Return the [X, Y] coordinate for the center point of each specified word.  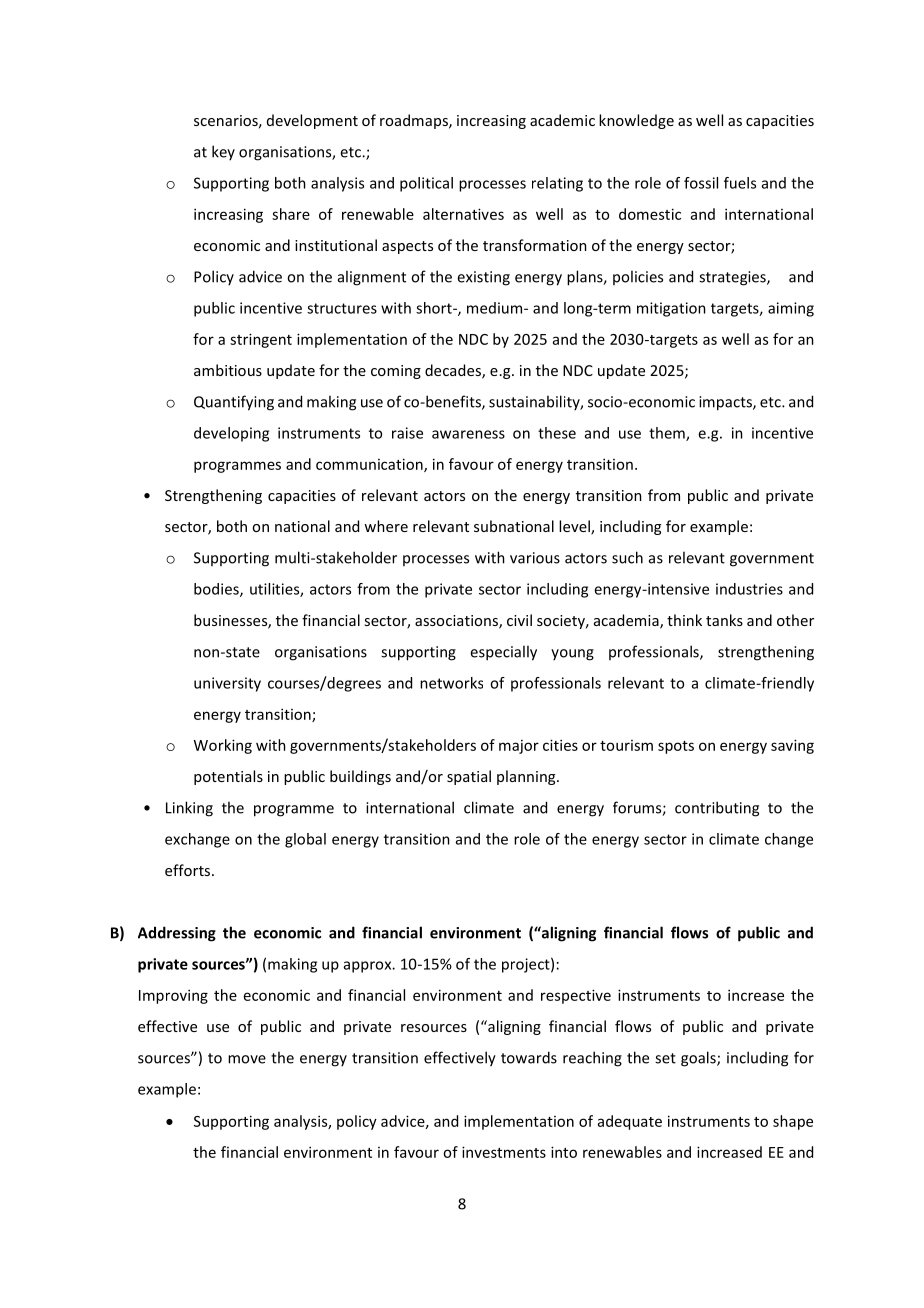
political [426, 184]
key [223, 152]
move [247, 1059]
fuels [740, 183]
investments [504, 1152]
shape [793, 1122]
